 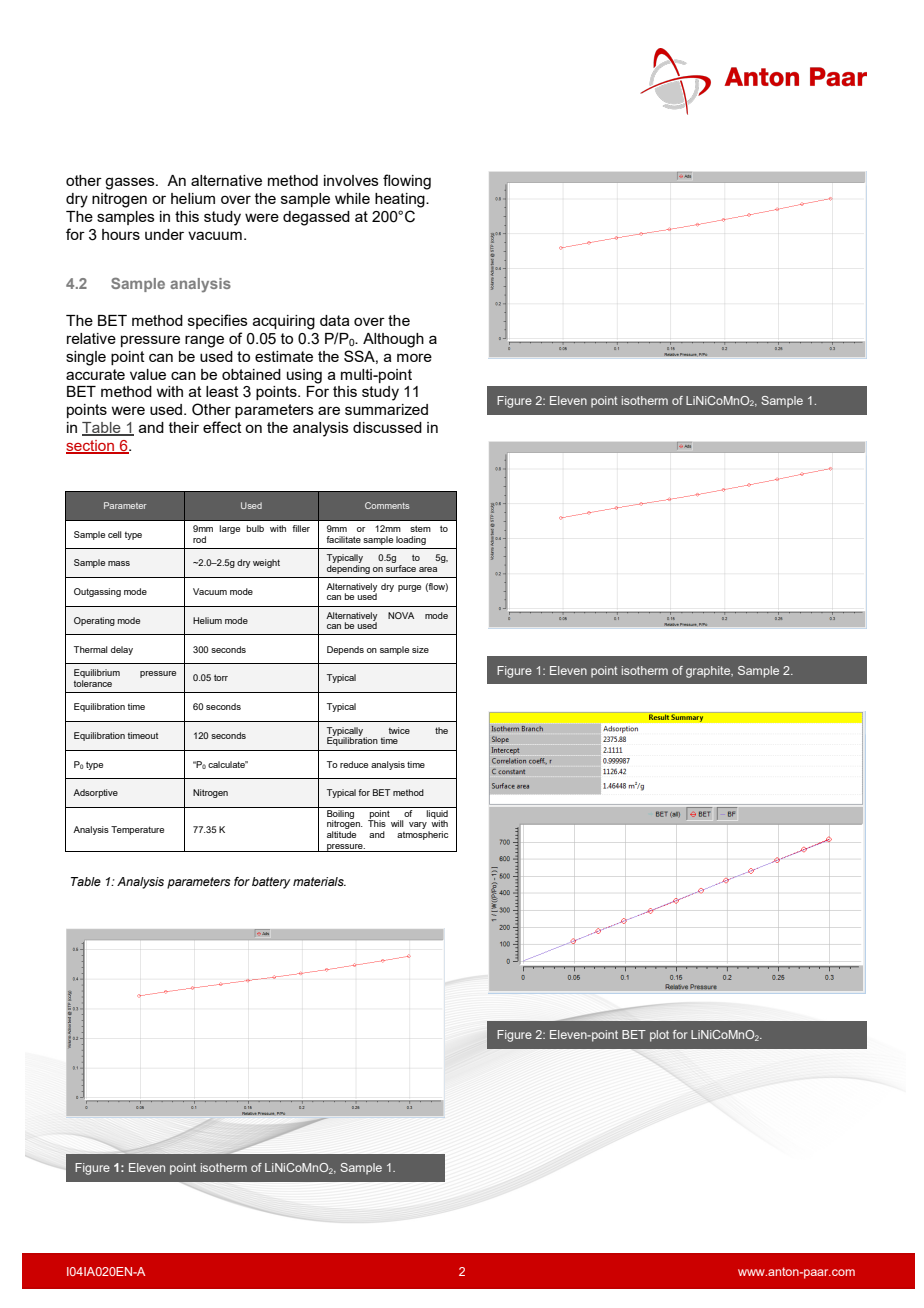 What do you see at coordinates (437, 814) in the page?
I see `liquid` at bounding box center [437, 814].
